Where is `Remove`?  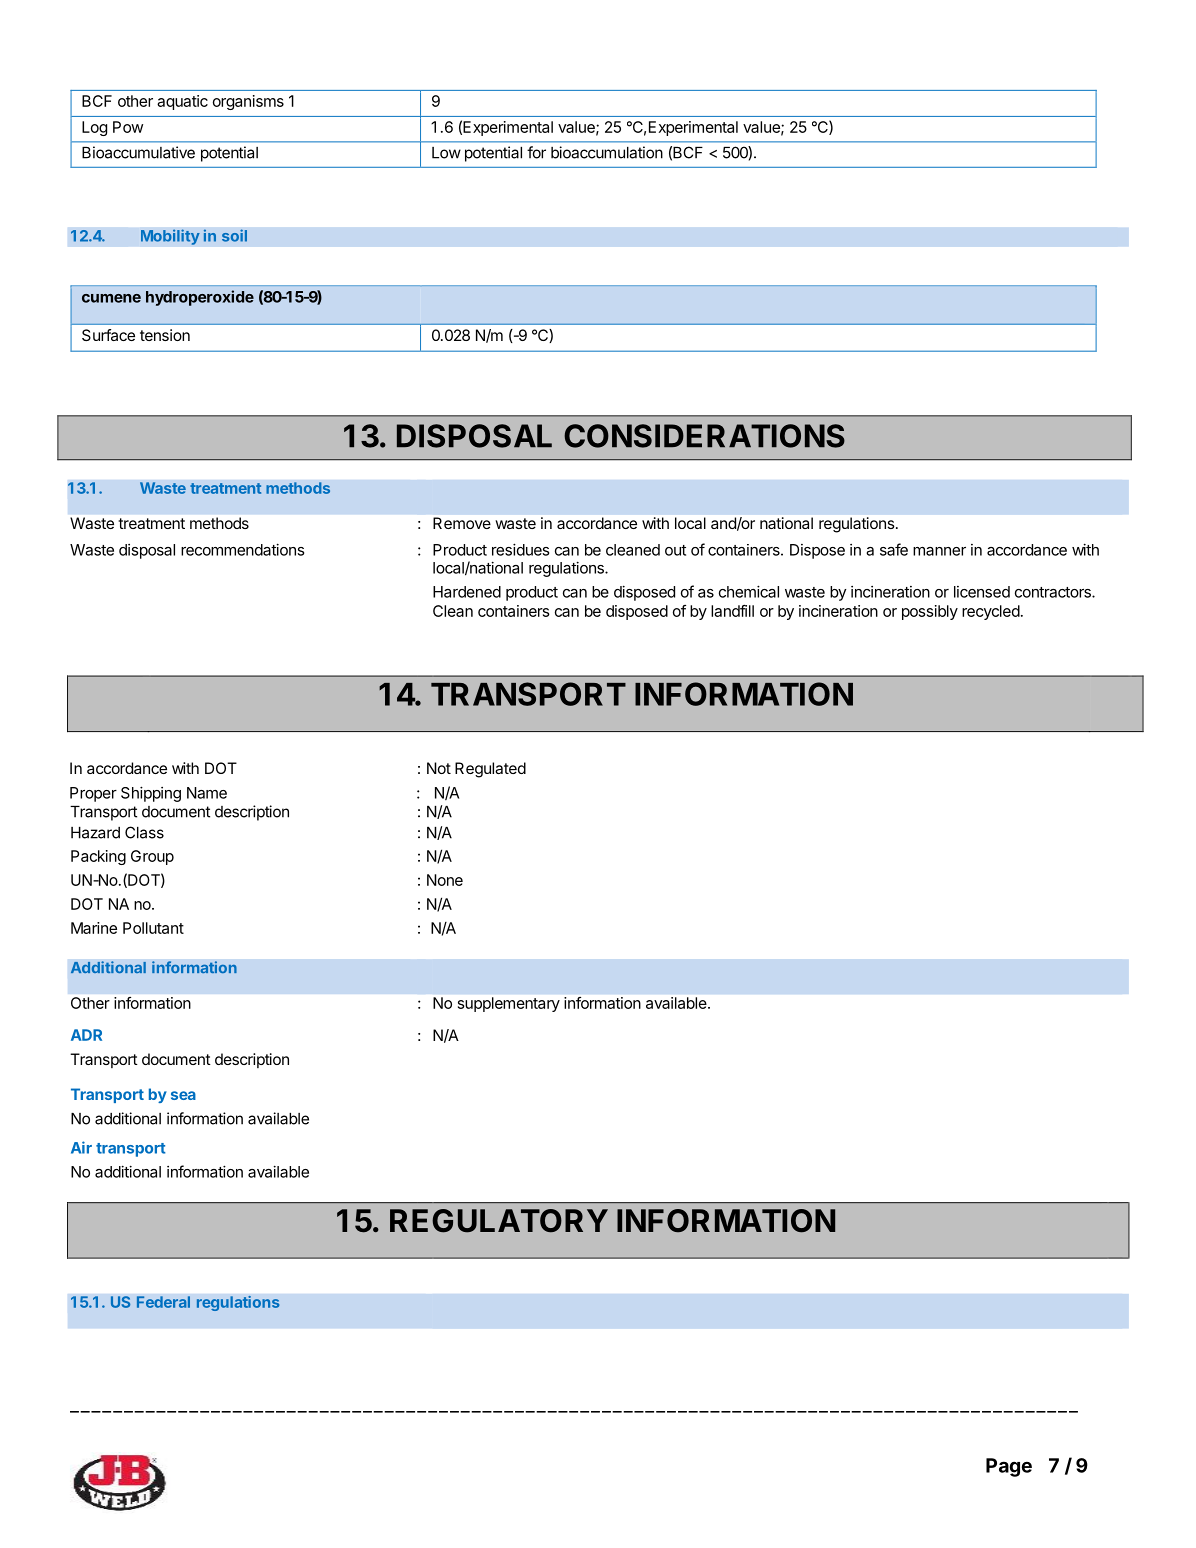
Remove is located at coordinates (462, 523).
